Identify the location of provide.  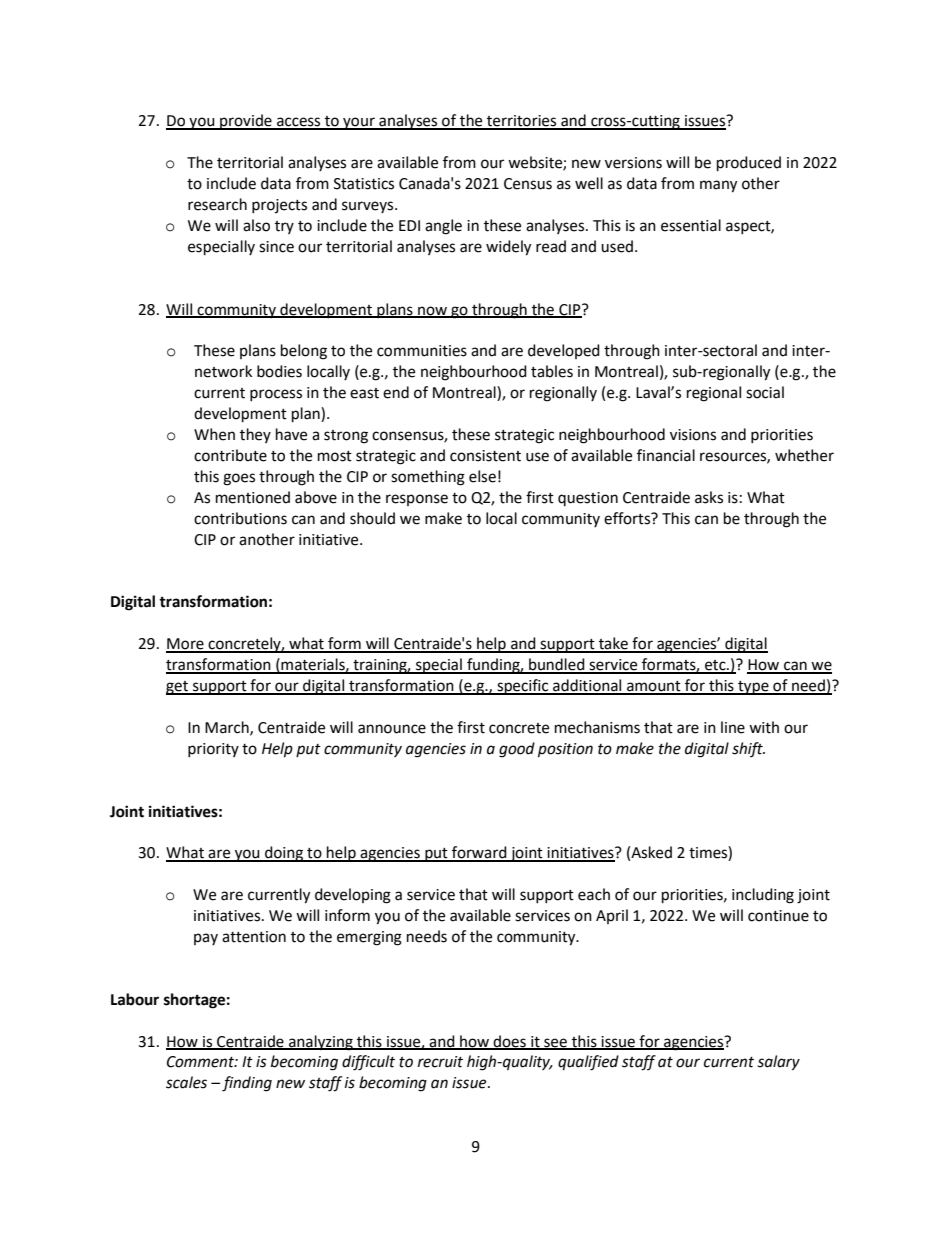
(246, 122).
